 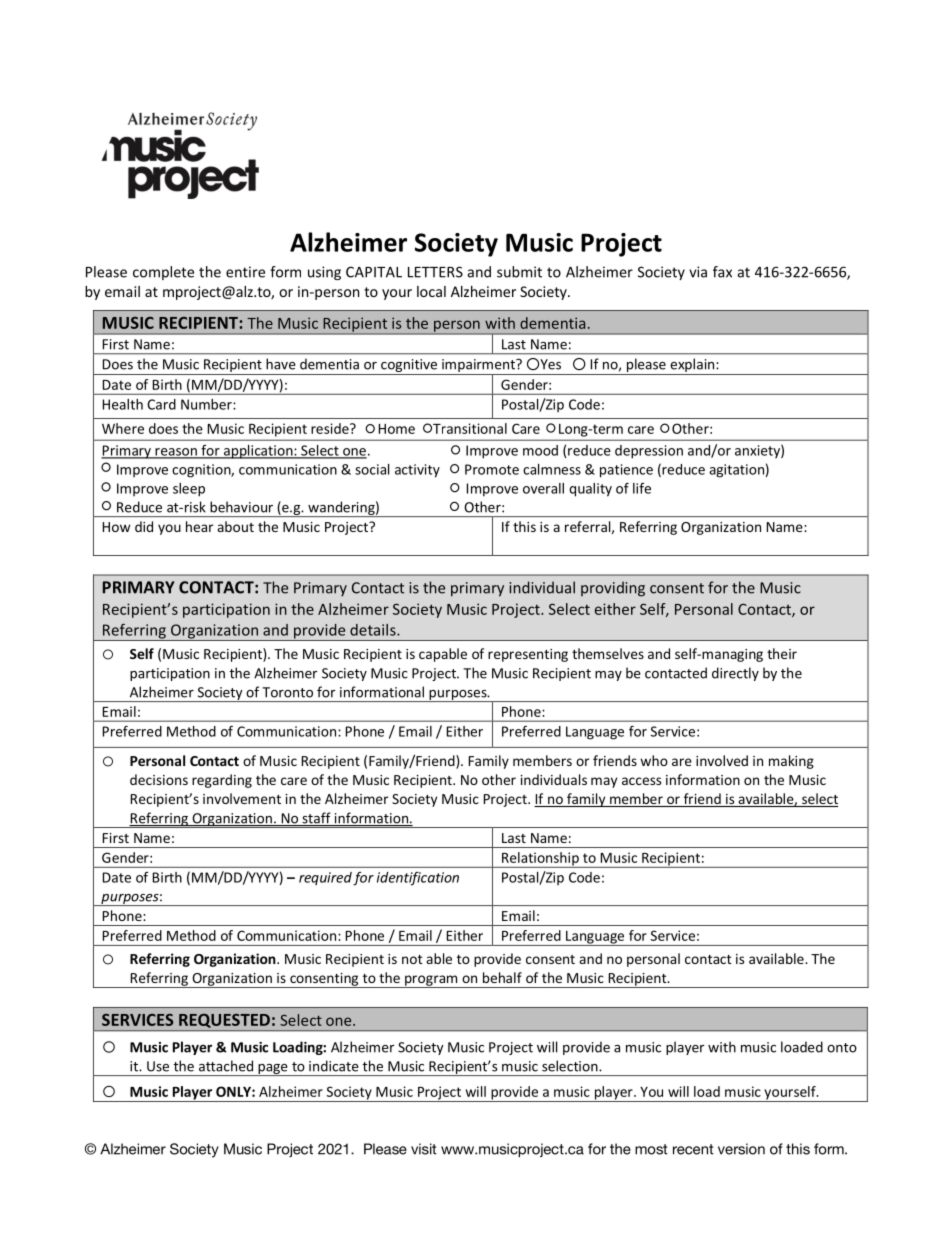 What do you see at coordinates (735, 674) in the screenshot?
I see `directly` at bounding box center [735, 674].
